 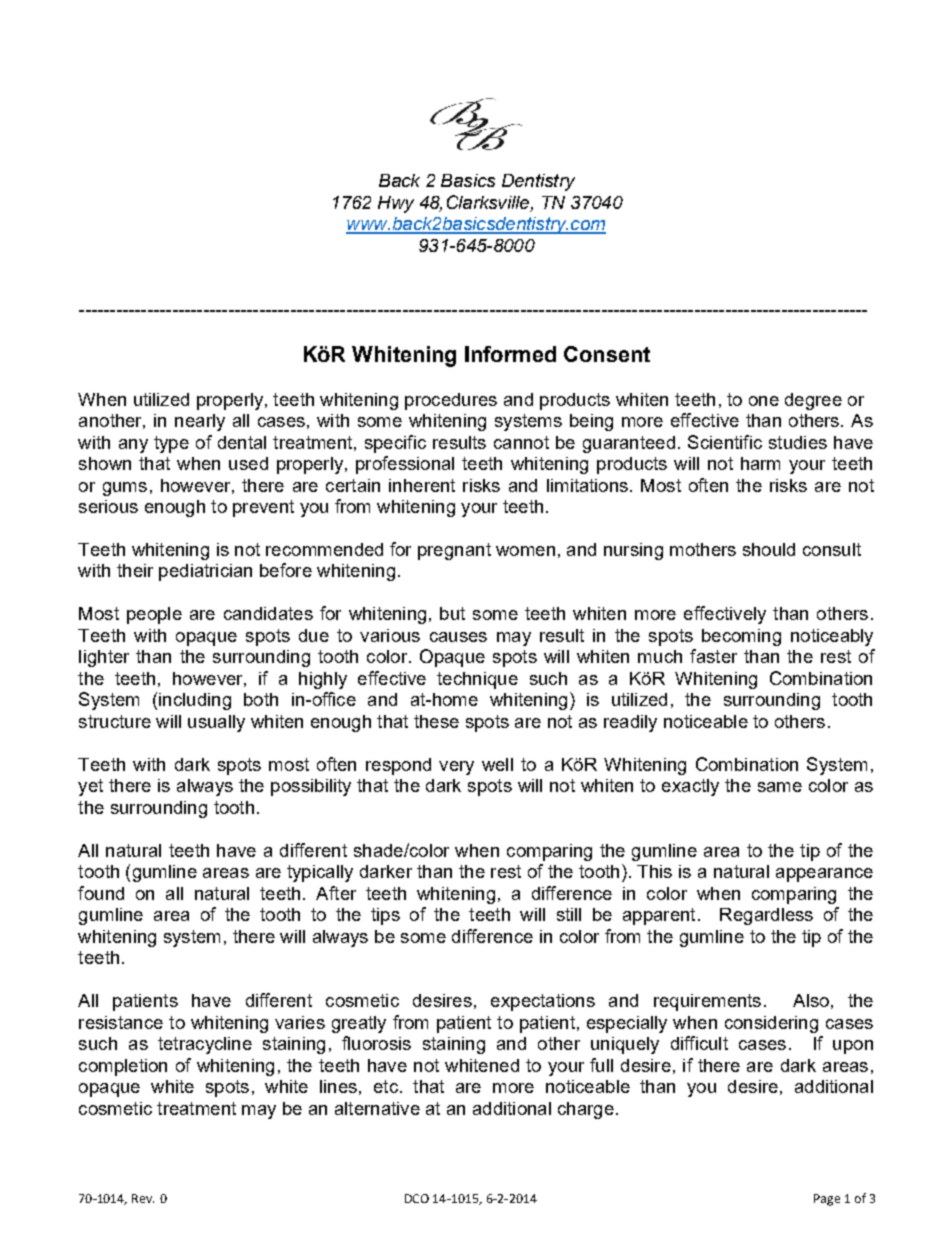 What do you see at coordinates (396, 204) in the page?
I see `Hwy` at bounding box center [396, 204].
